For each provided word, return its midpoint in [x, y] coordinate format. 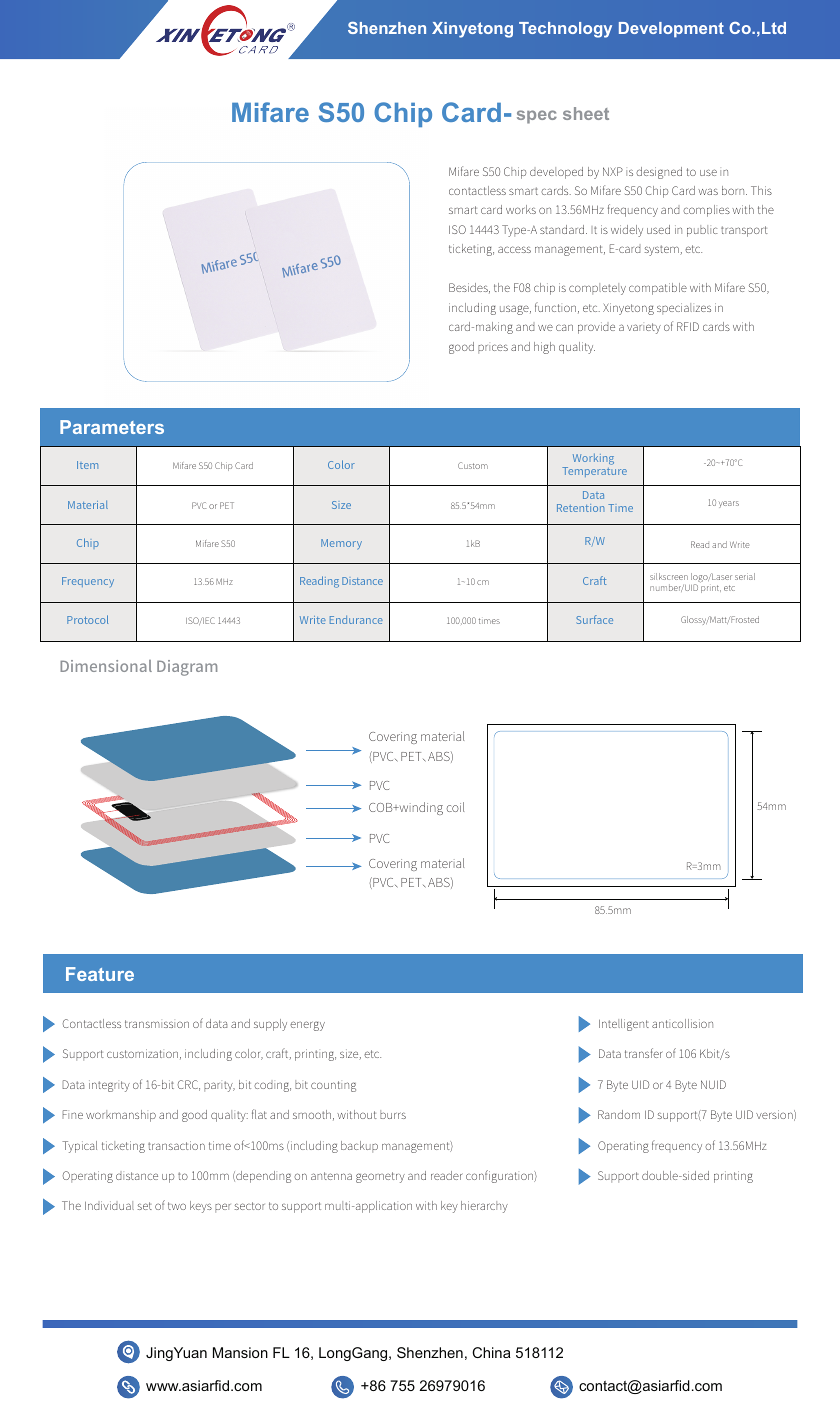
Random [619, 1114]
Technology [565, 30]
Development [671, 30]
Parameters [112, 427]
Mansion [240, 1352]
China [491, 1352]
